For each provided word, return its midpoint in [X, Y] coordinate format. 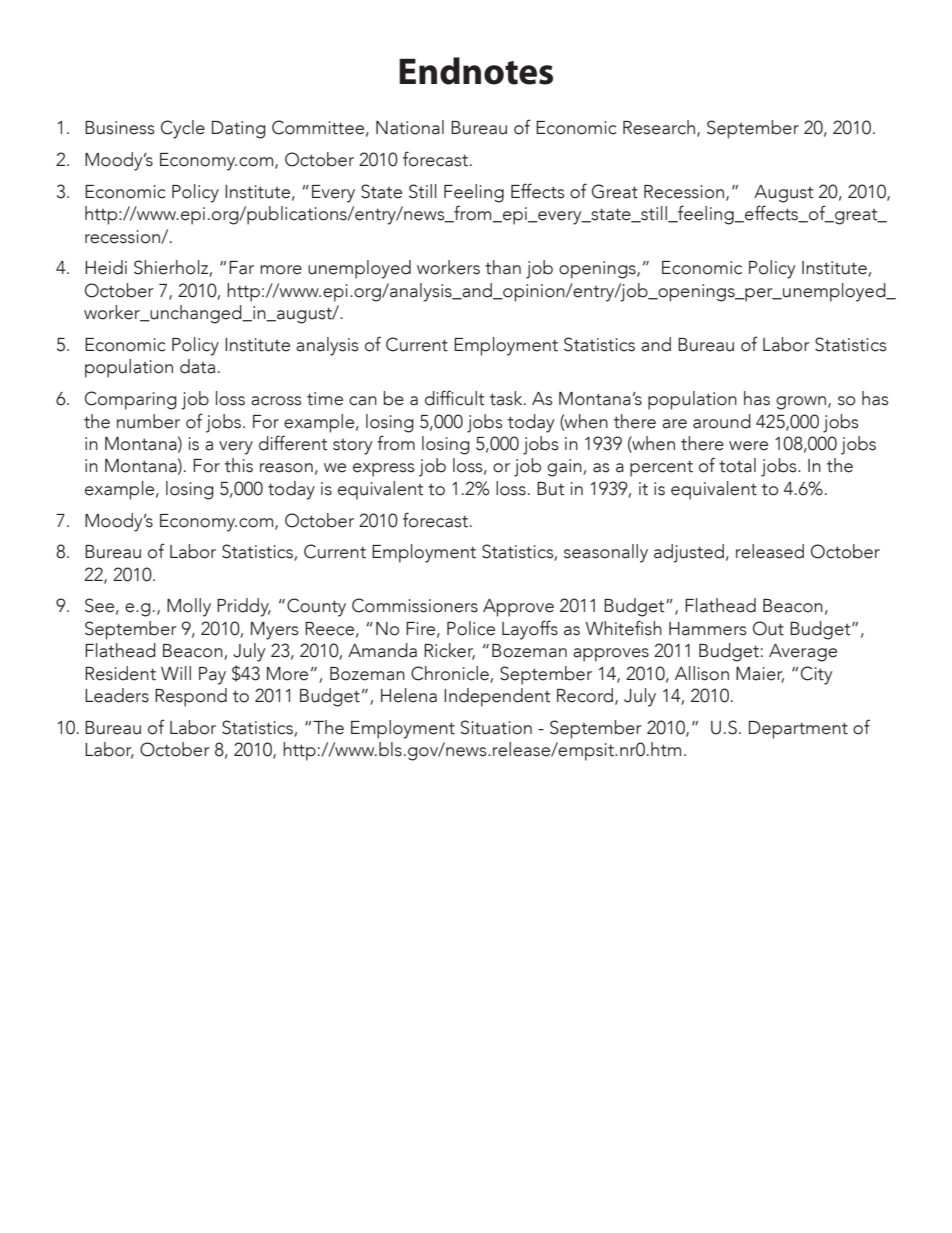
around [722, 421]
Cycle [183, 129]
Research [660, 128]
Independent [497, 697]
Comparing [131, 400]
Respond [191, 697]
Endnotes [476, 71]
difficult [454, 398]
